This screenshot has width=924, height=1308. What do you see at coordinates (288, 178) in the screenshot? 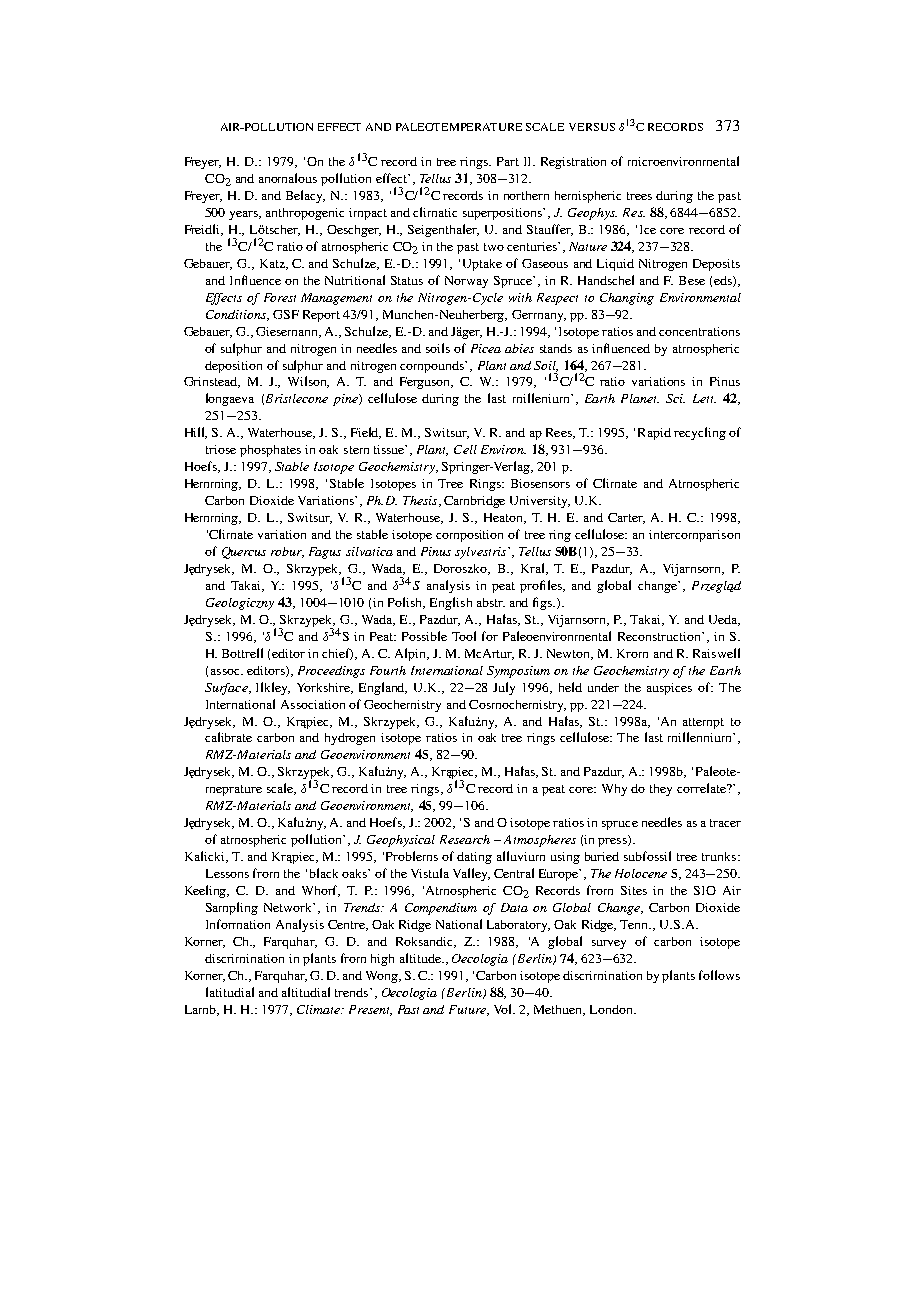
I see `anomalous` at bounding box center [288, 178].
